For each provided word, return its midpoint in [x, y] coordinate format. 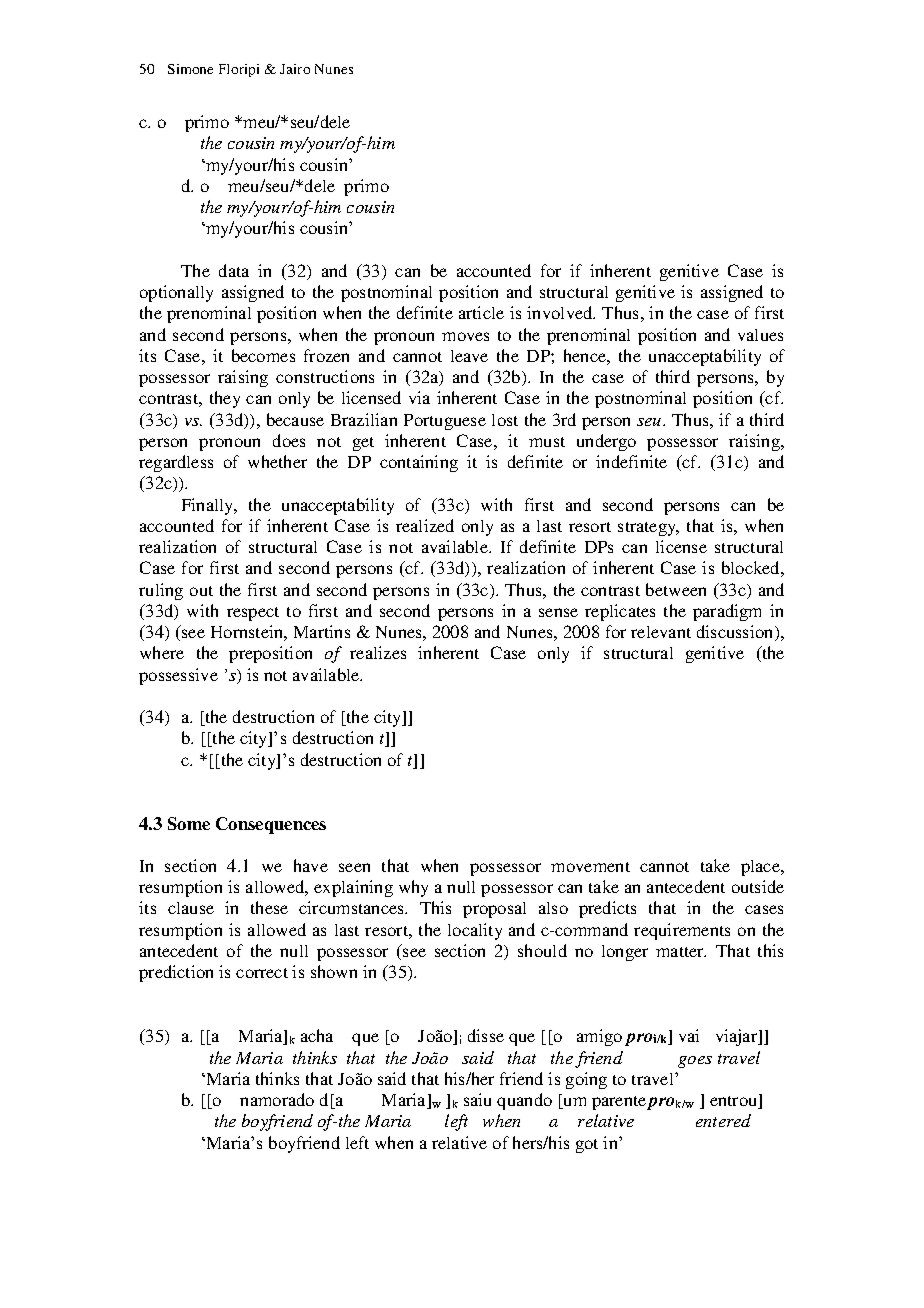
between [676, 589]
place [761, 868]
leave [469, 356]
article [481, 312]
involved [561, 312]
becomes [263, 355]
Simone [190, 69]
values [760, 335]
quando [524, 1101]
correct [262, 973]
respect [253, 614]
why [413, 888]
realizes [378, 652]
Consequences [271, 825]
